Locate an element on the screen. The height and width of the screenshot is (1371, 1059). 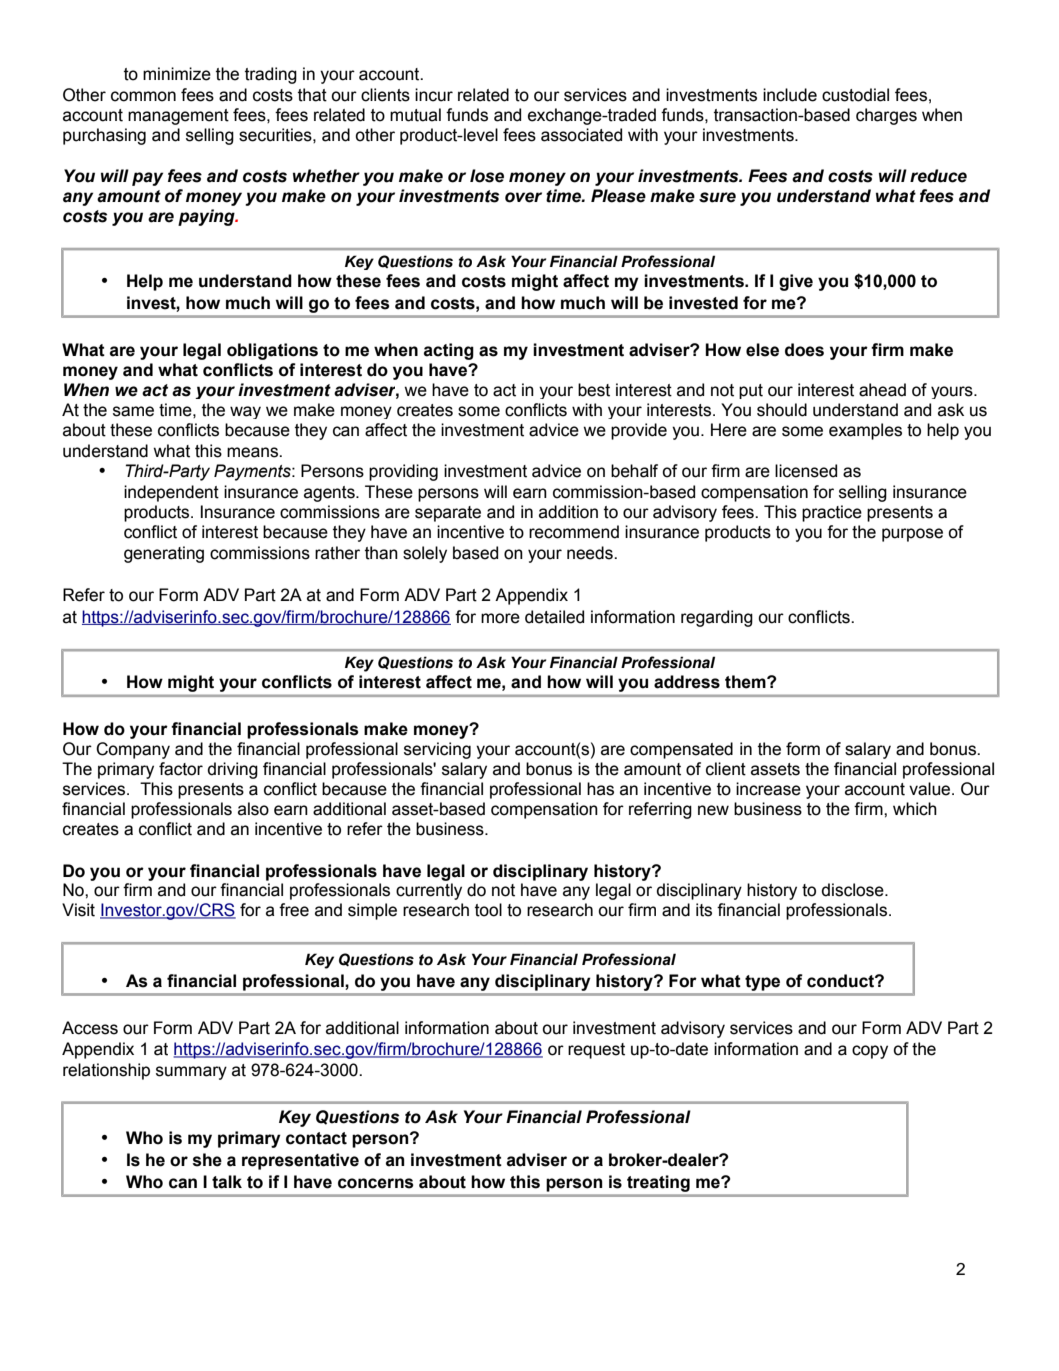
generating is located at coordinates (164, 554).
